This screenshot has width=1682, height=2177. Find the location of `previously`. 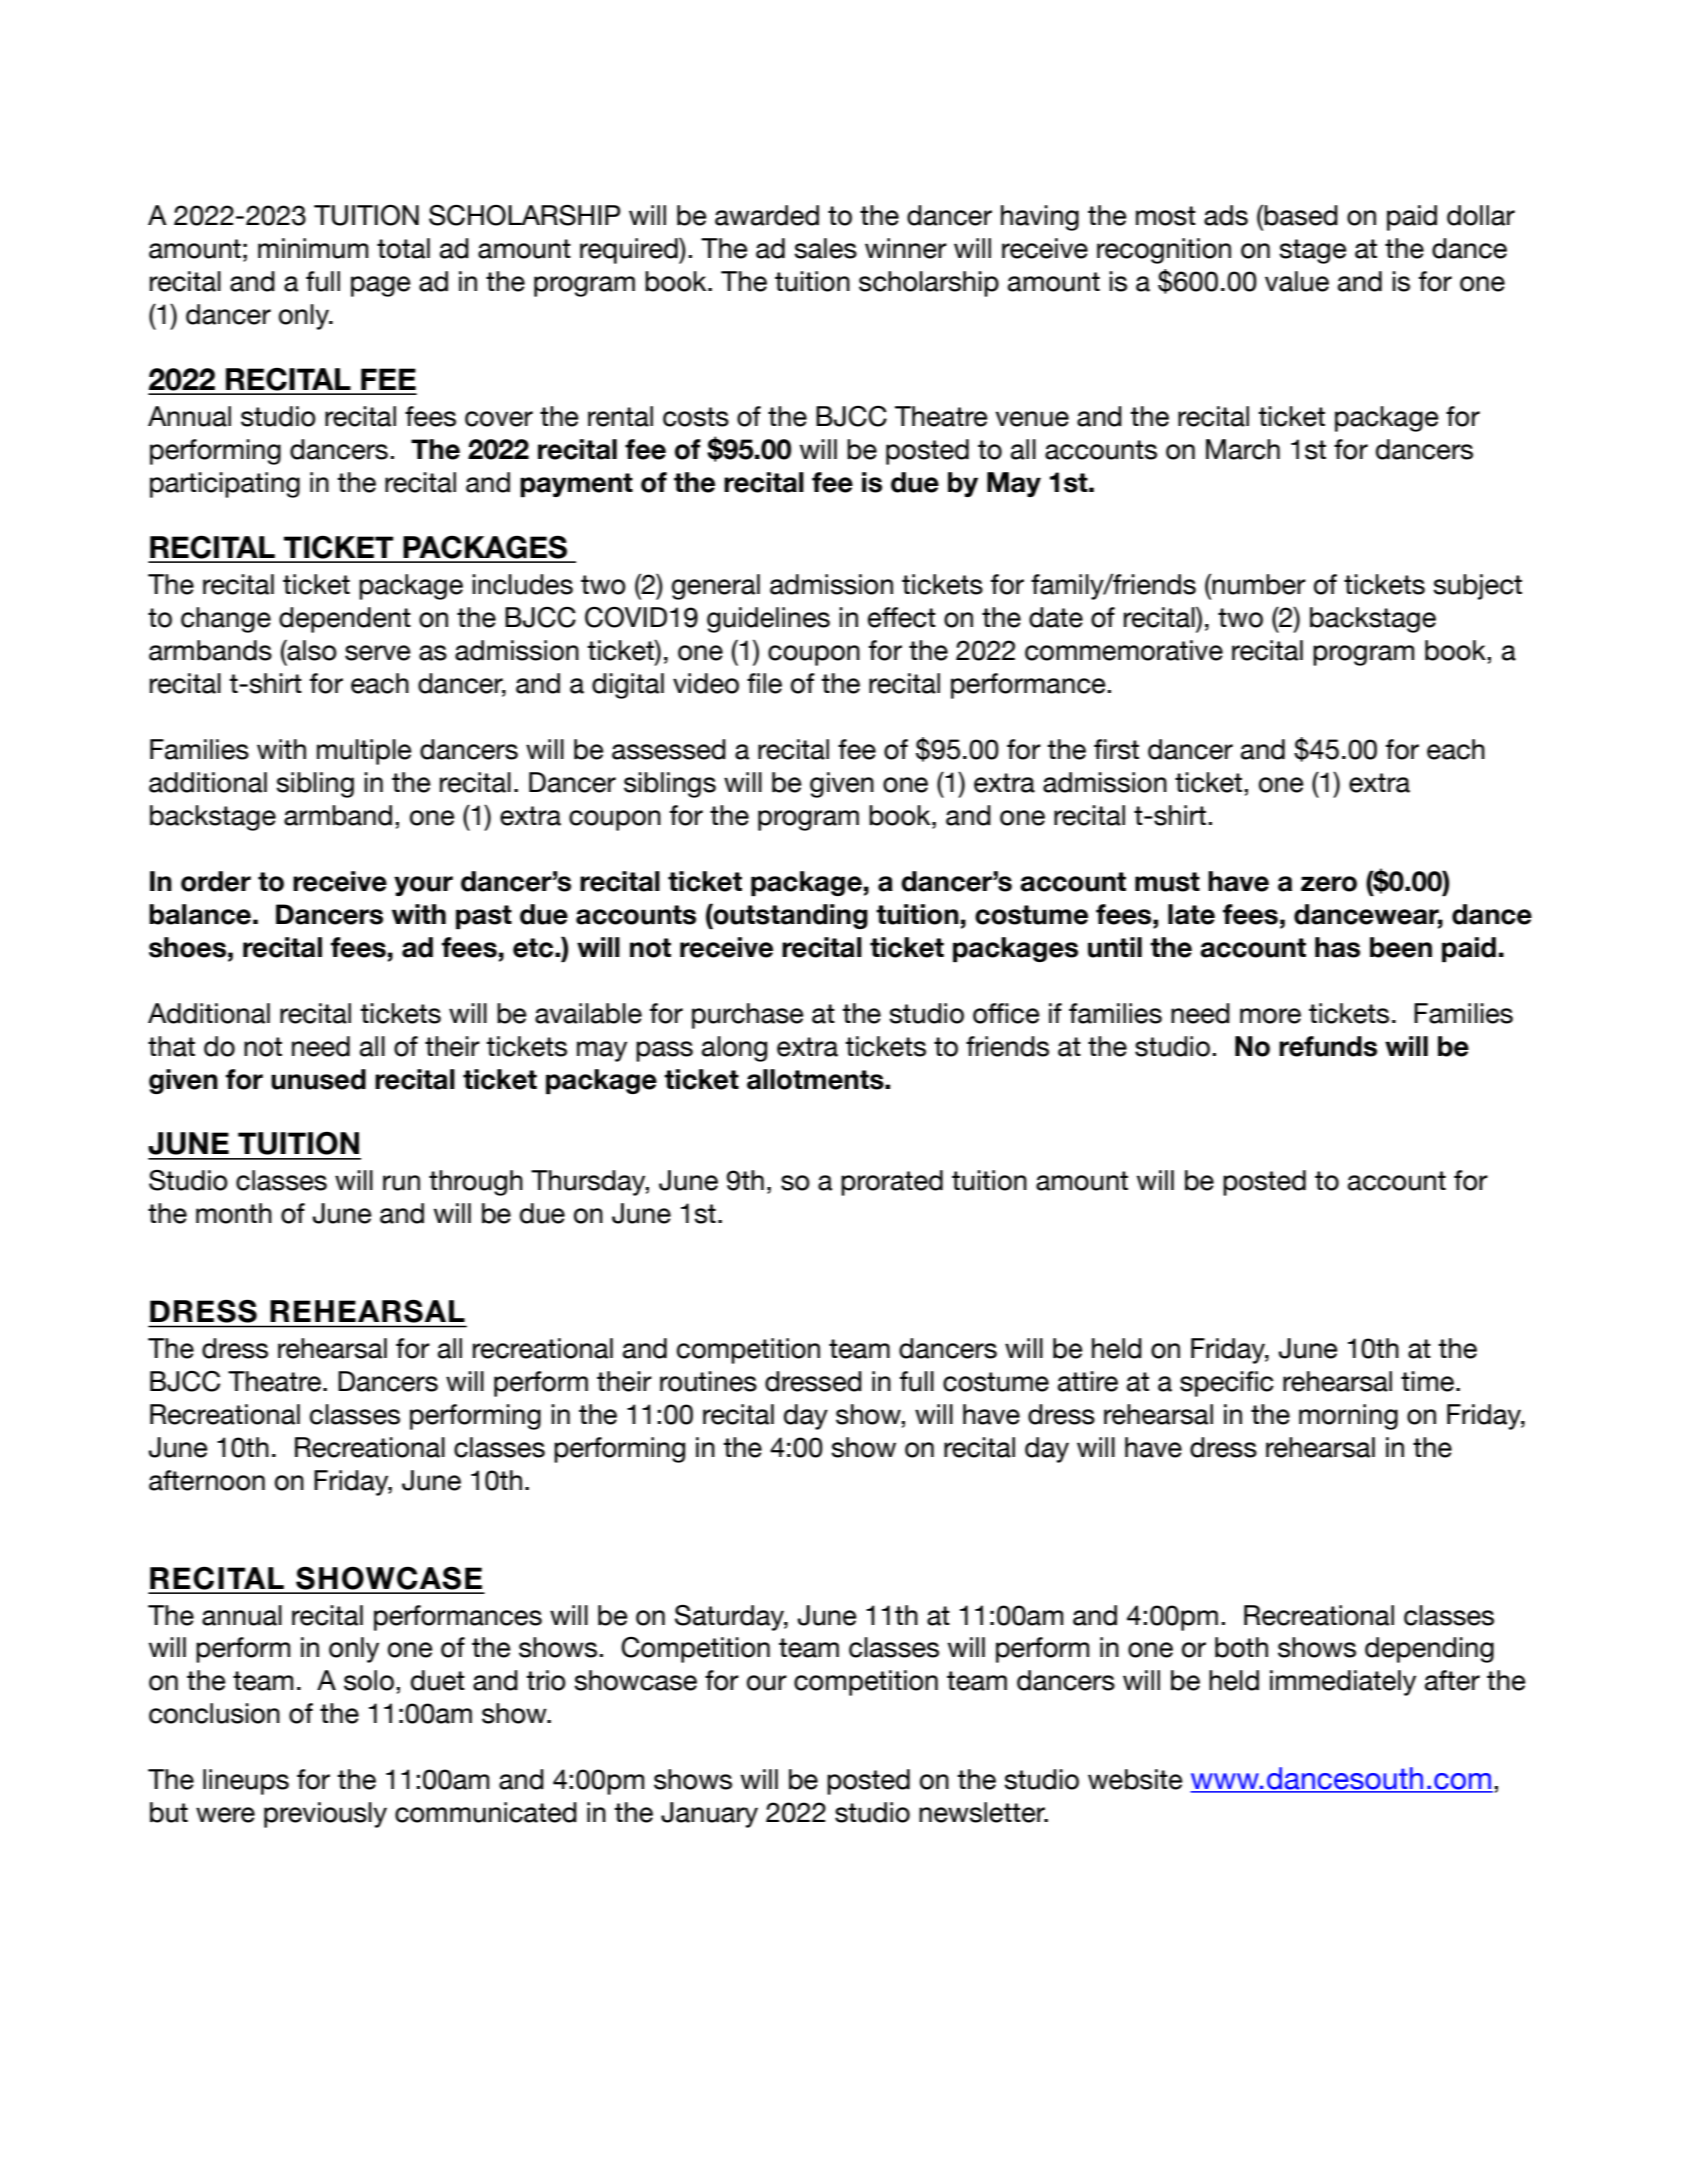

previously is located at coordinates (325, 1815).
